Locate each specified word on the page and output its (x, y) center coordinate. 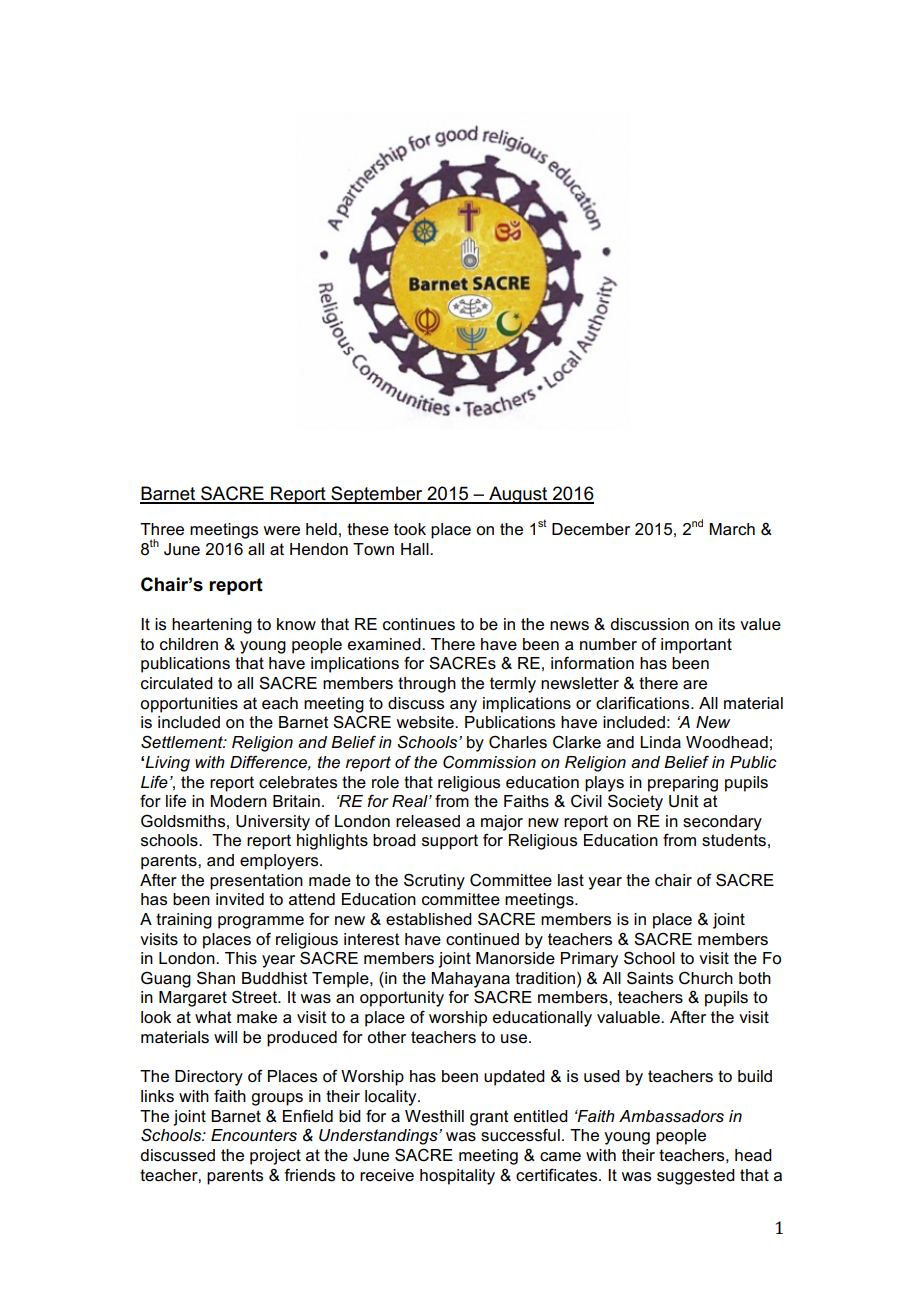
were (281, 531)
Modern (238, 801)
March (732, 529)
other (386, 1037)
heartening (212, 626)
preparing (683, 784)
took (410, 529)
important (696, 646)
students (734, 840)
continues (419, 624)
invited (240, 899)
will (225, 1037)
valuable (629, 1017)
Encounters (254, 1135)
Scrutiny (434, 881)
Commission (489, 762)
